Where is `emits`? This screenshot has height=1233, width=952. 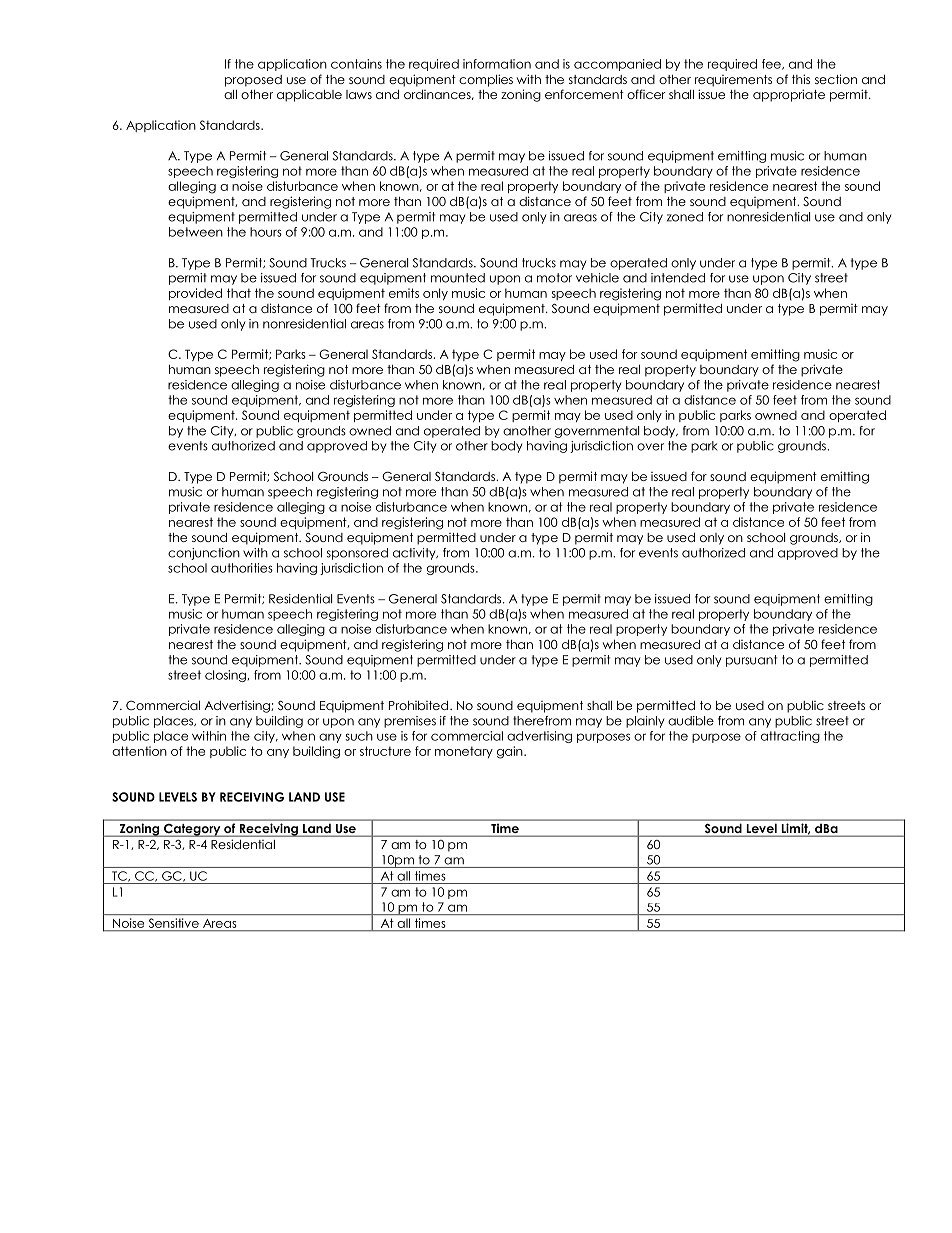
emits is located at coordinates (404, 293).
